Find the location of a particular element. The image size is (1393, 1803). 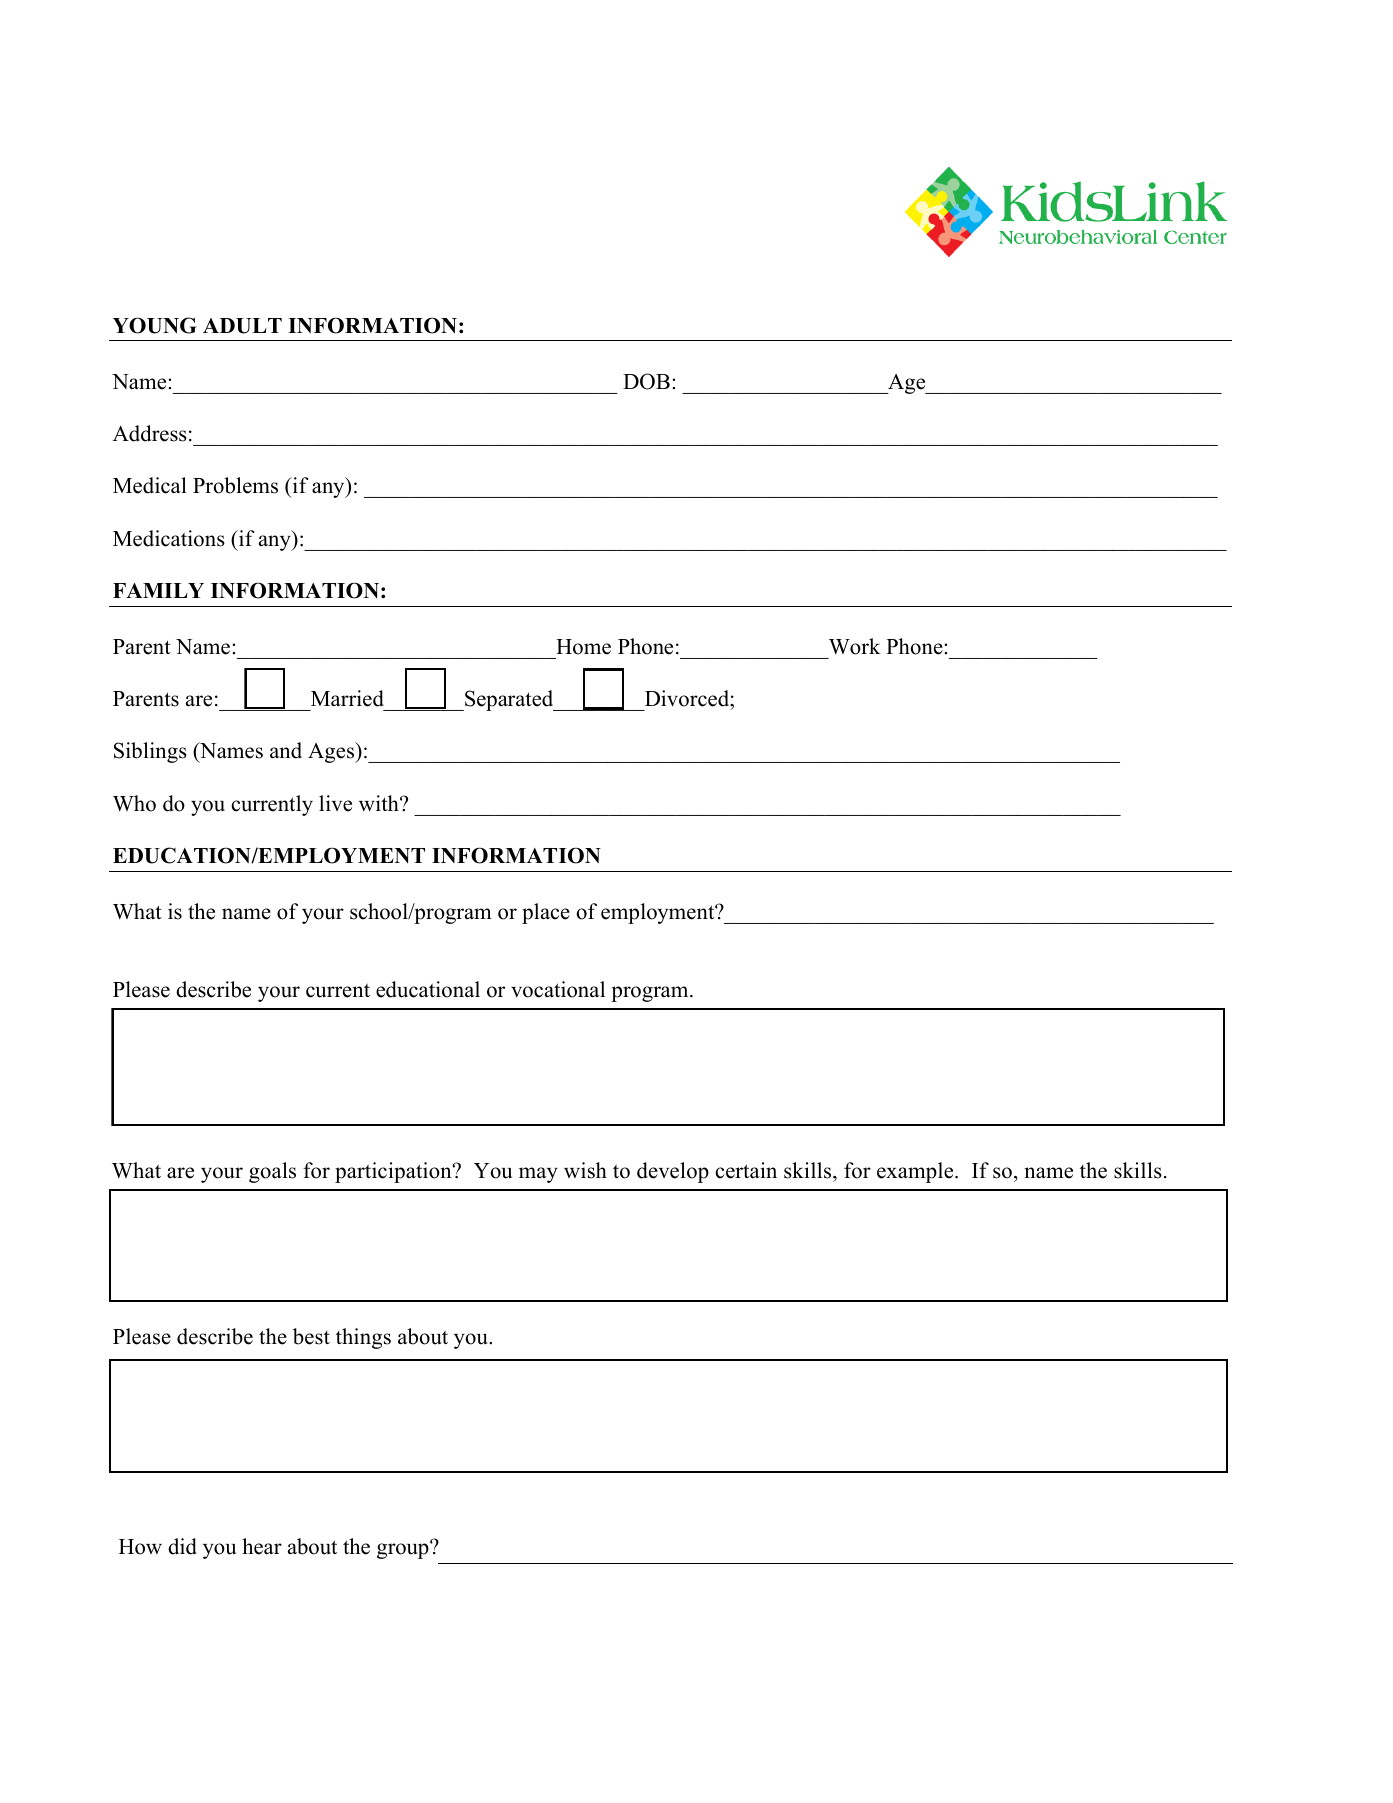

vocational is located at coordinates (558, 989).
